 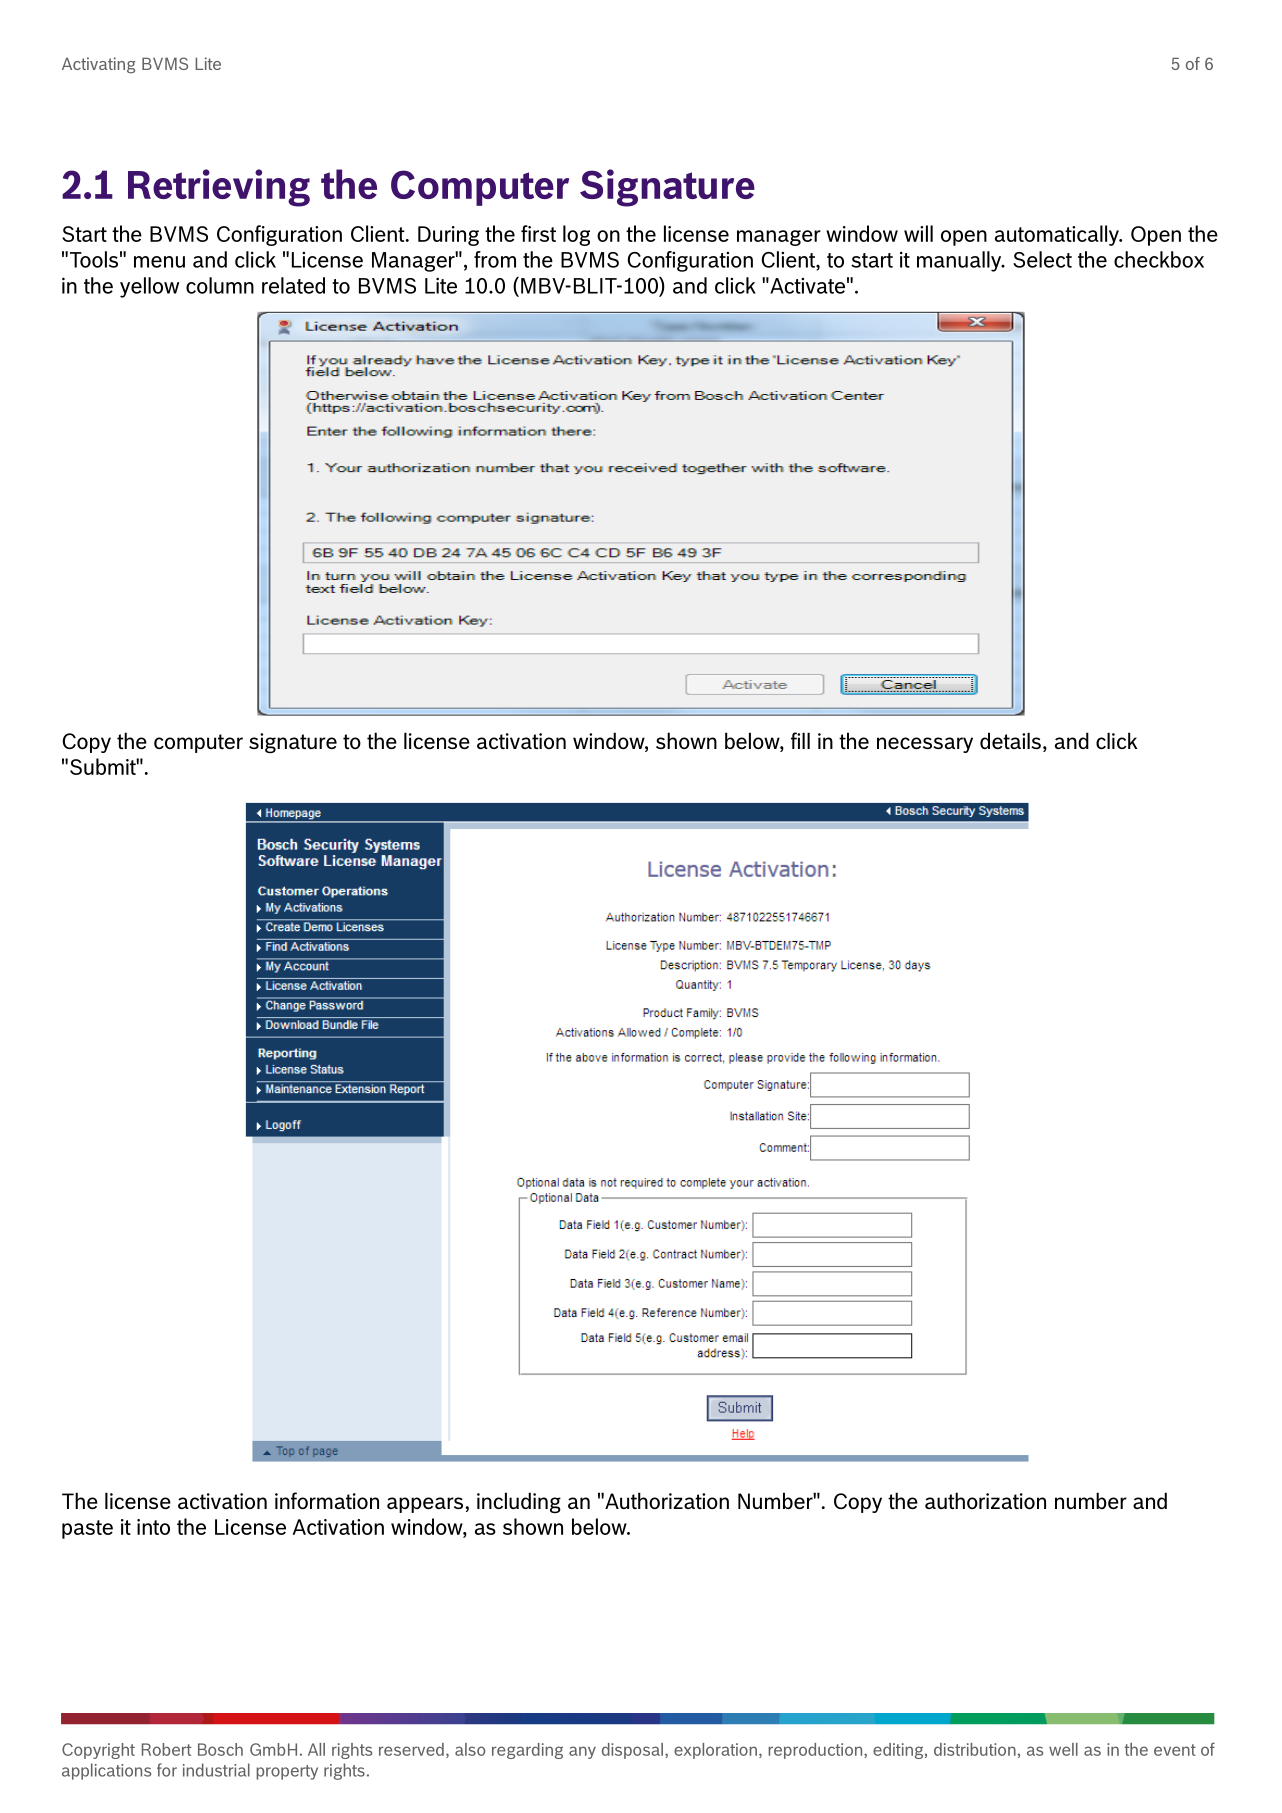 What do you see at coordinates (220, 1749) in the screenshot?
I see `Bosch` at bounding box center [220, 1749].
